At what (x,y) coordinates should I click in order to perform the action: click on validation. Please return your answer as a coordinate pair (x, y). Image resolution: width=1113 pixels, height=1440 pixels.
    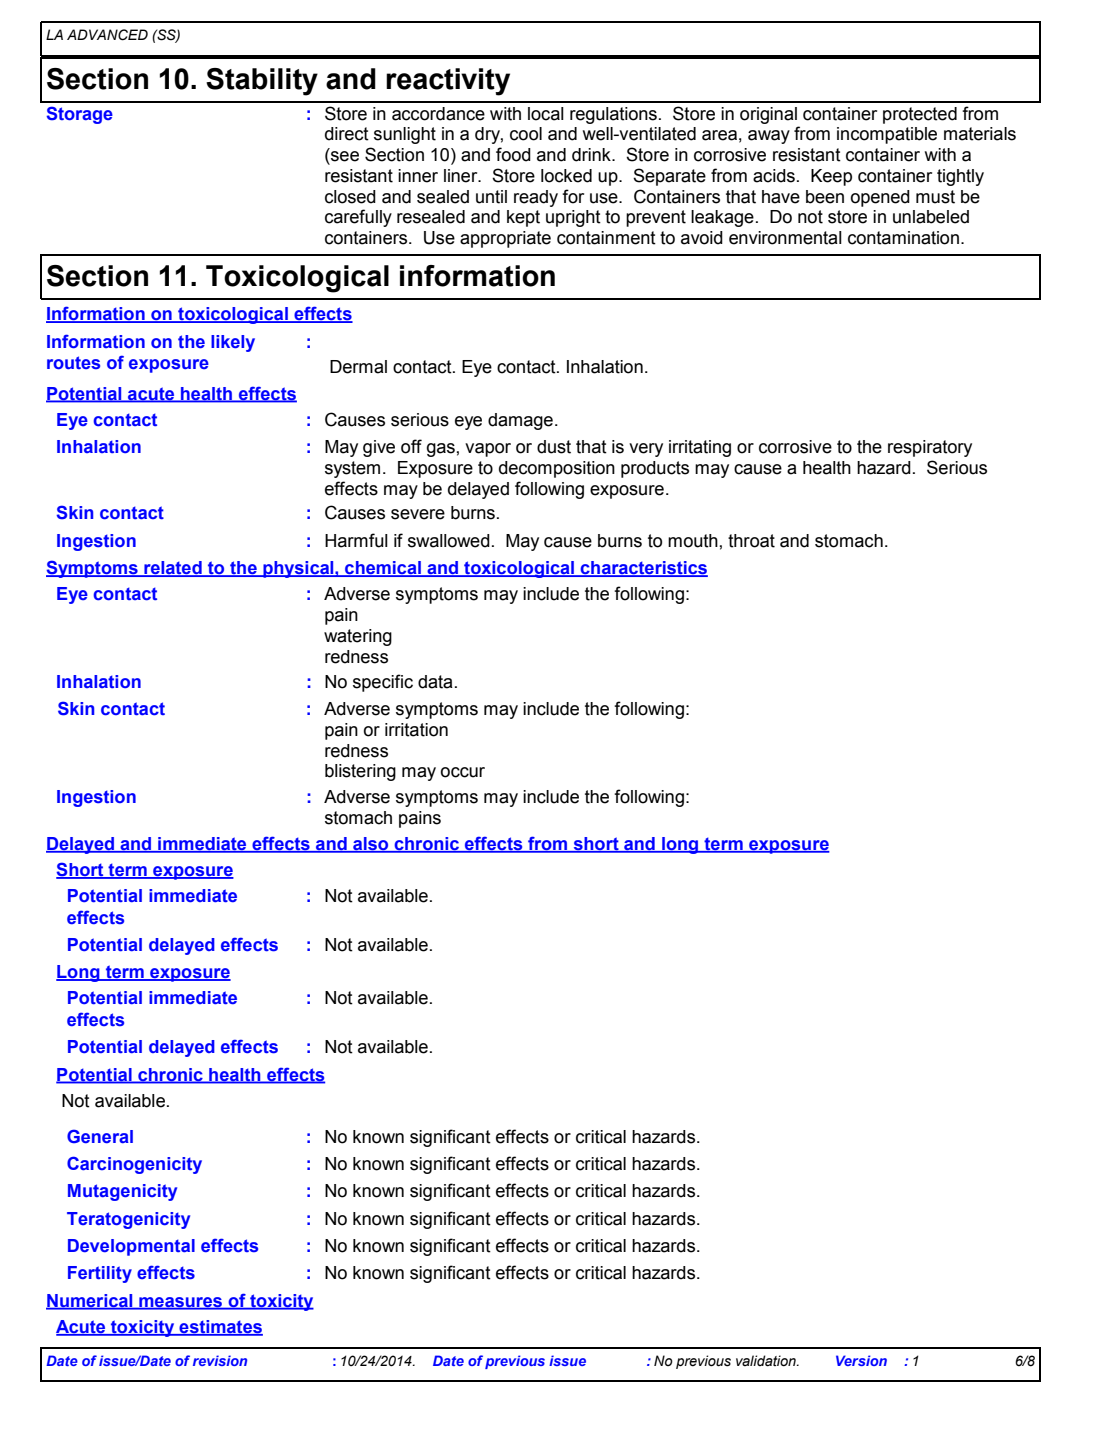
    Looking at the image, I should click on (767, 1361).
